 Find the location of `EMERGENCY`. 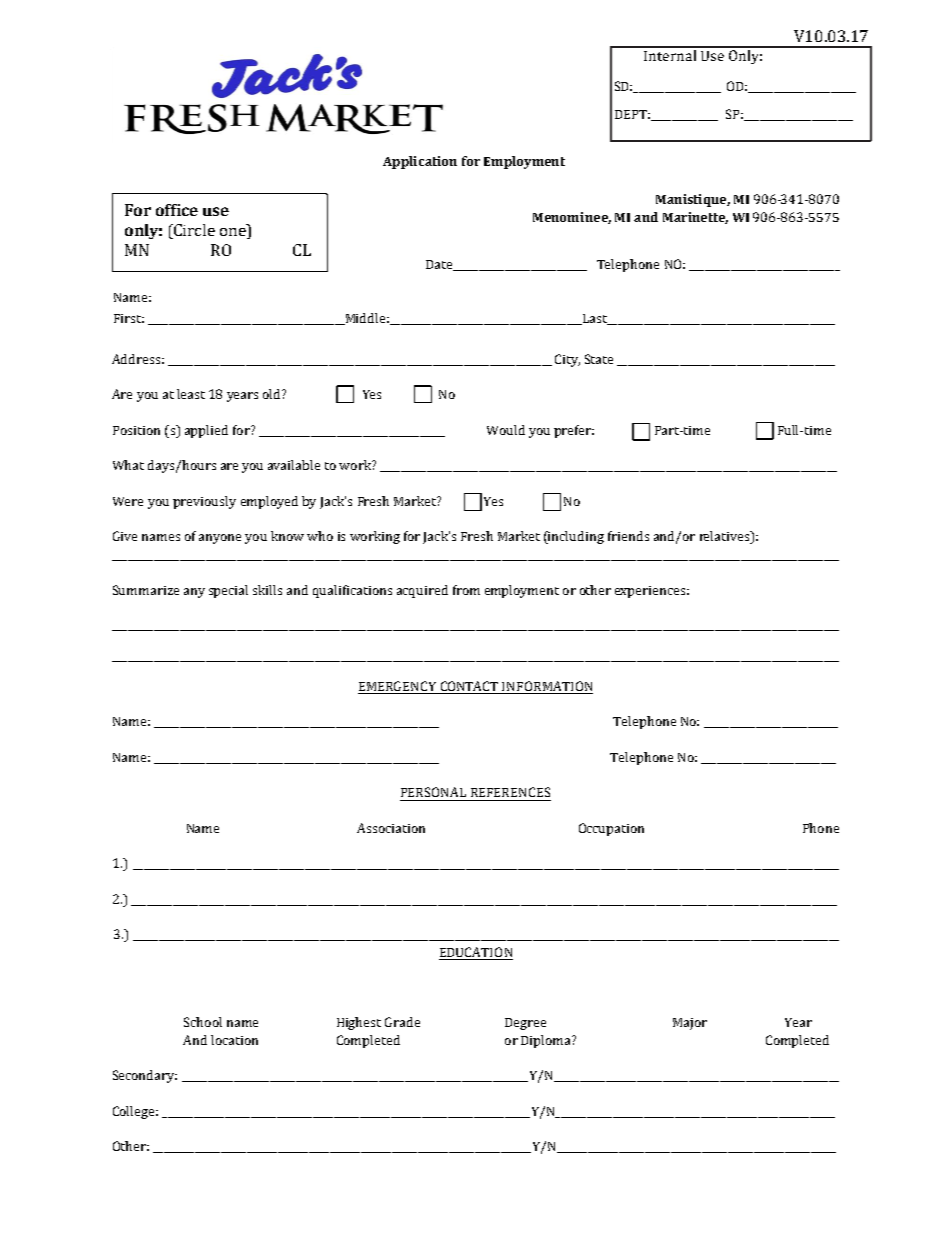

EMERGENCY is located at coordinates (397, 686).
